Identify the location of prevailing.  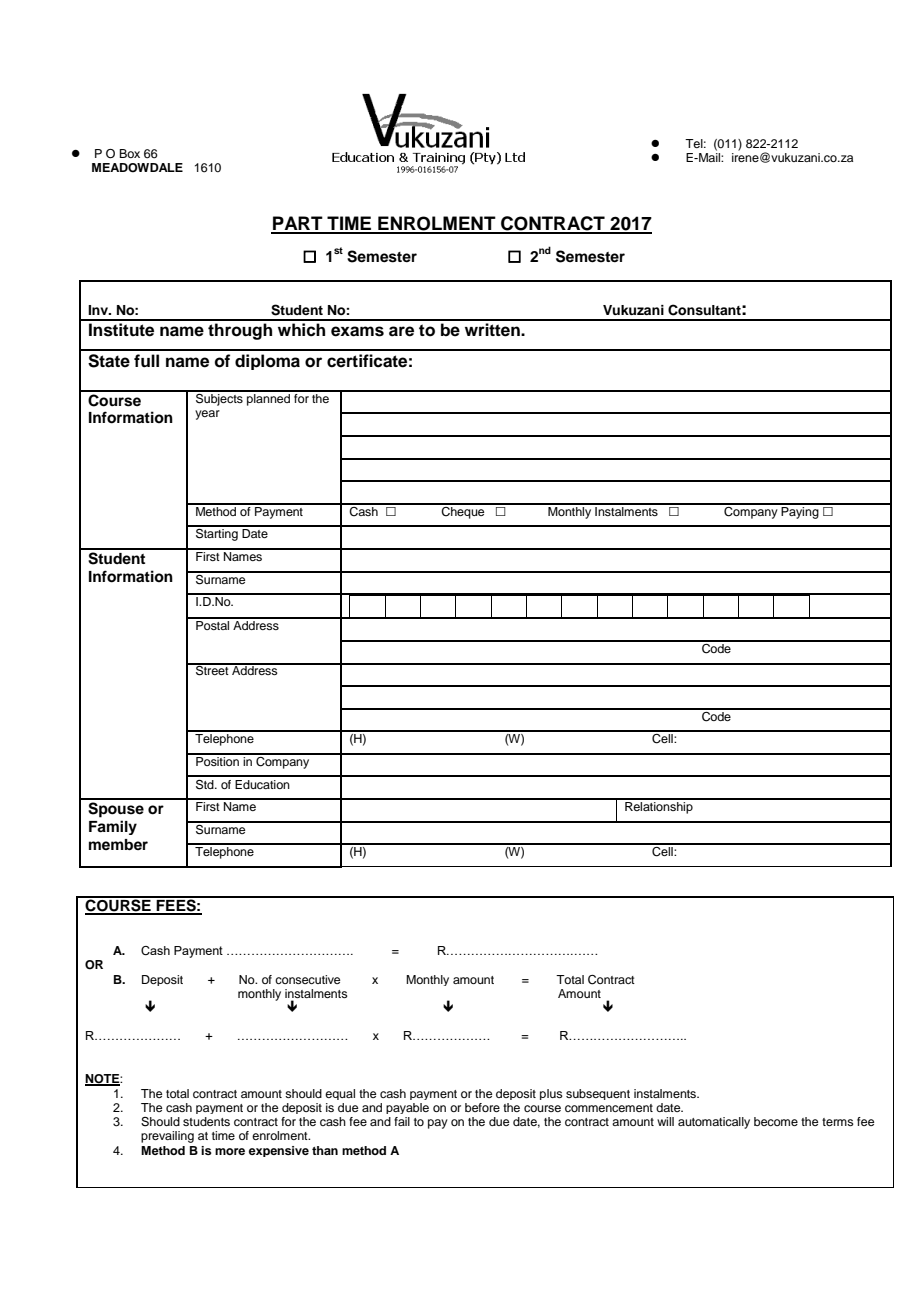
(167, 1137).
